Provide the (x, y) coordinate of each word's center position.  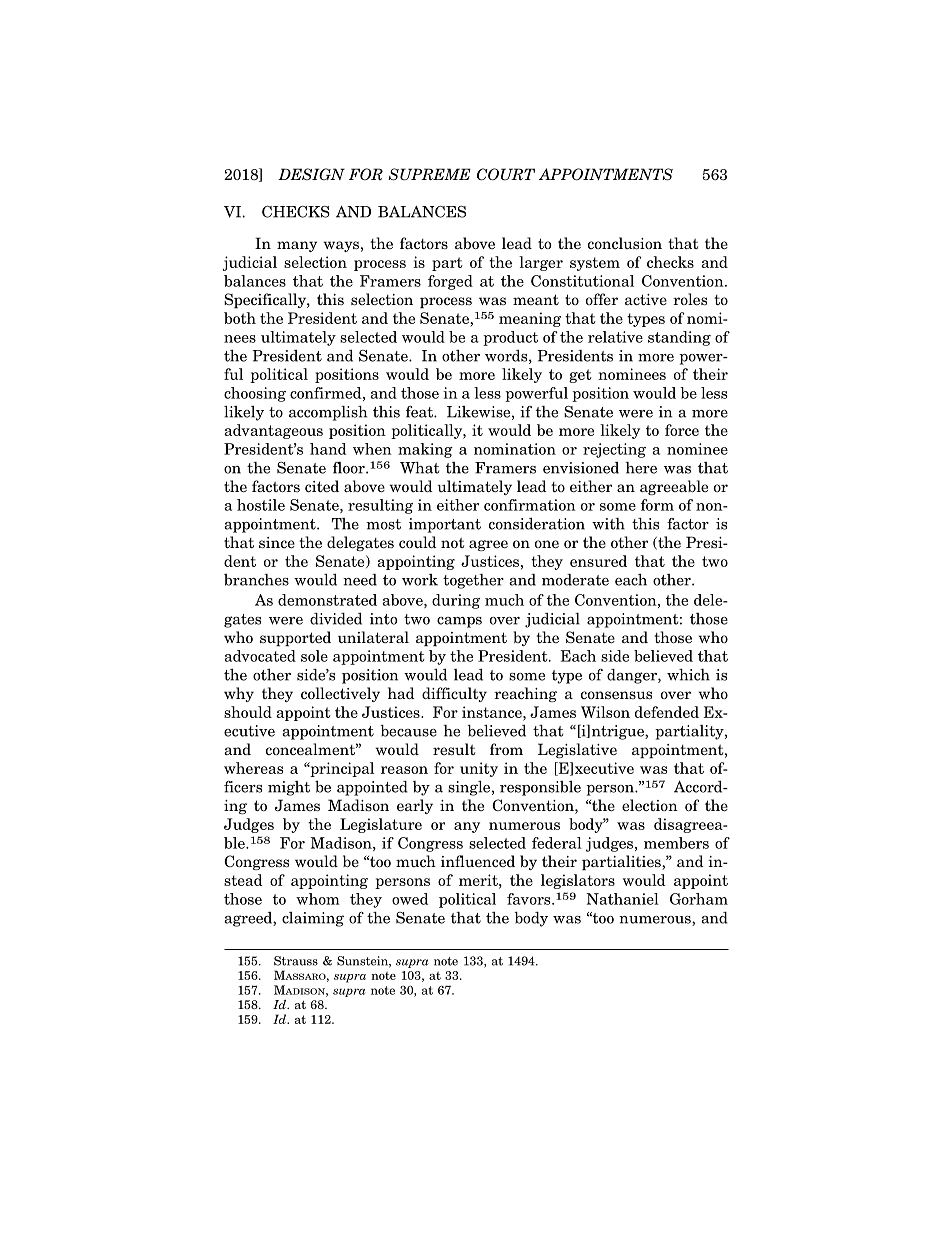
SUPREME (429, 174)
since (277, 543)
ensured (598, 561)
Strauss (296, 961)
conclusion (625, 243)
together (473, 581)
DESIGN (311, 174)
